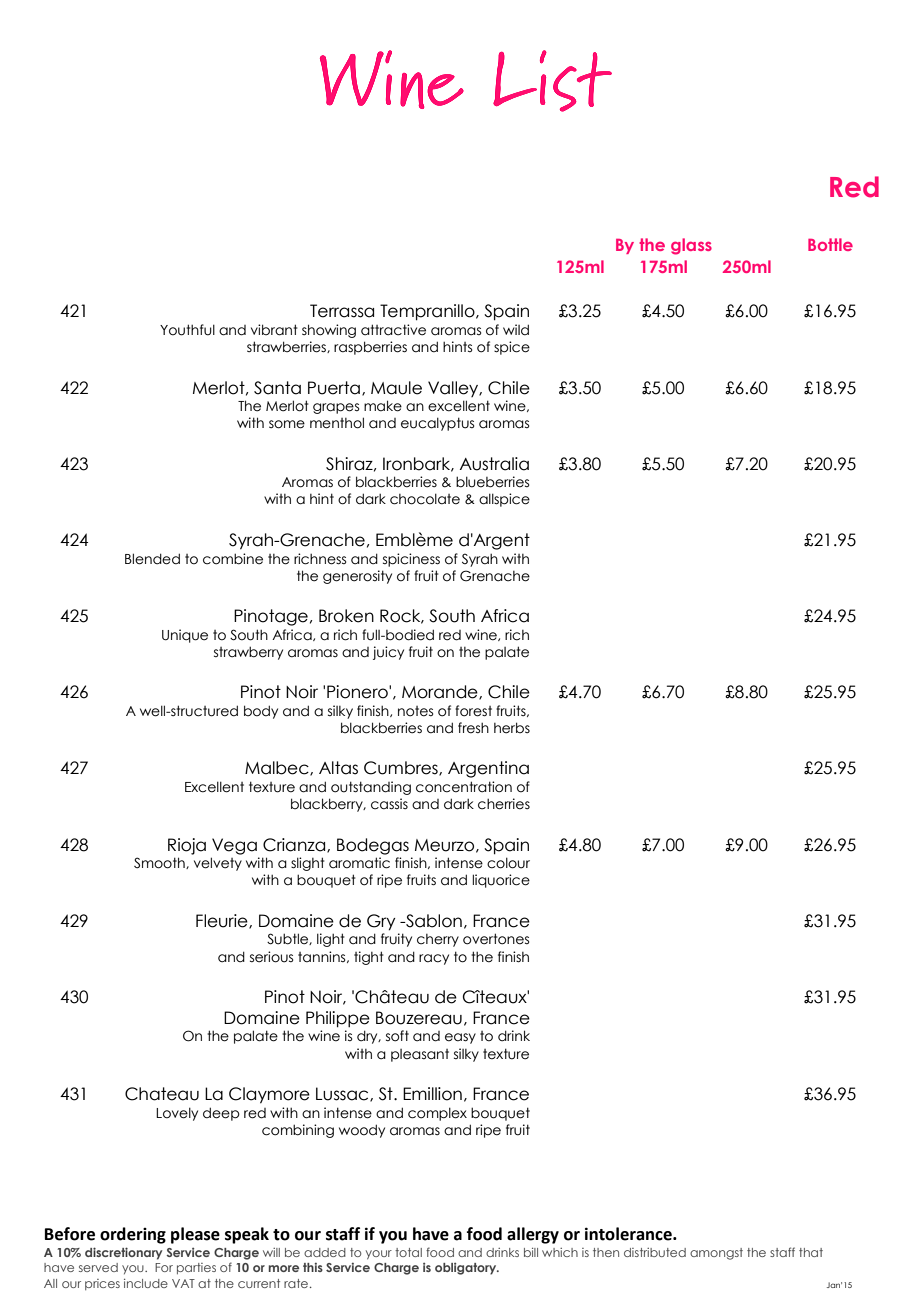 This screenshot has height=1308, width=924. What do you see at coordinates (512, 728) in the screenshot?
I see `herbs` at bounding box center [512, 728].
